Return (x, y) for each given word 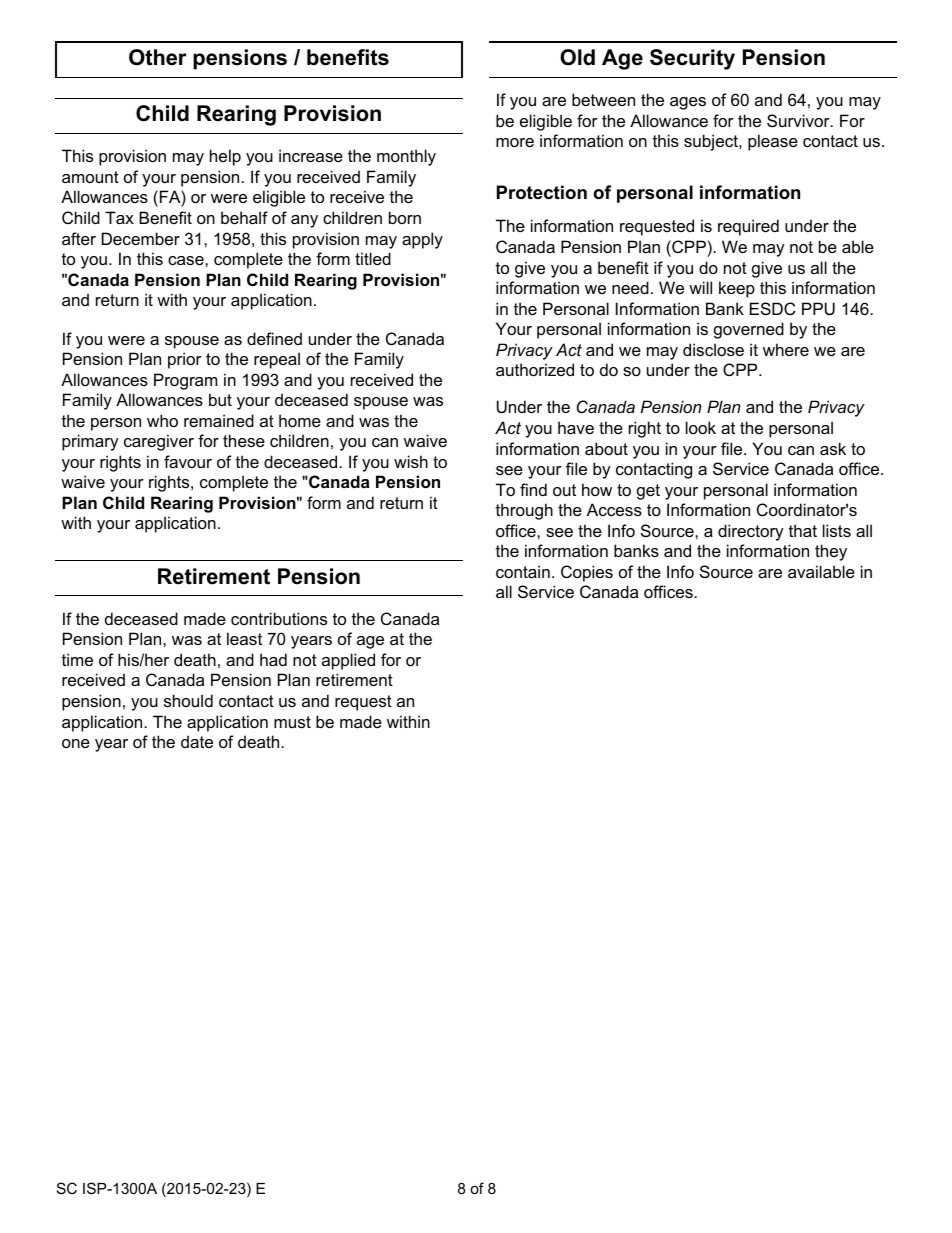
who (162, 420)
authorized (535, 369)
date (197, 741)
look (701, 427)
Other (158, 57)
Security (692, 59)
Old (577, 57)
